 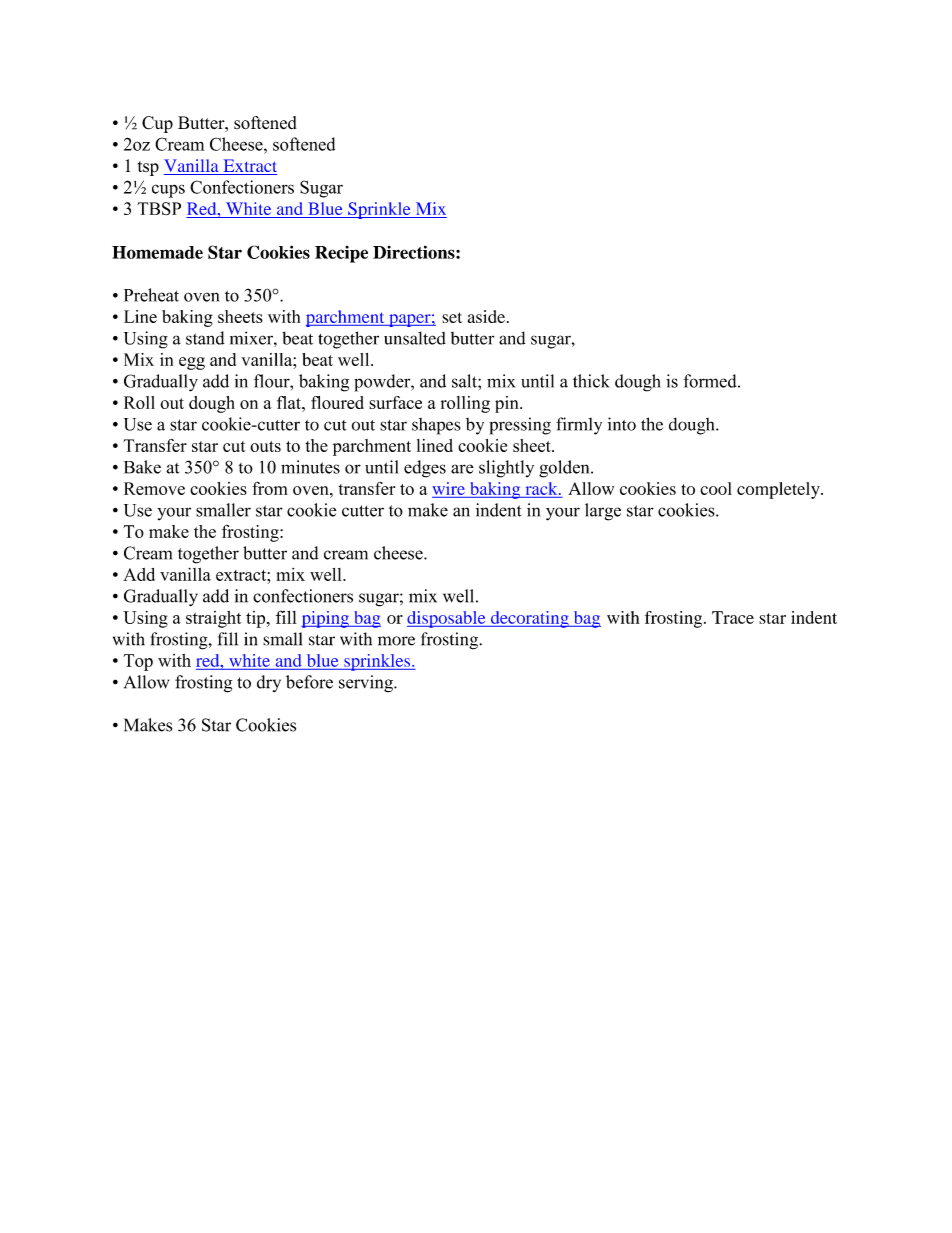 I want to click on wire, so click(x=448, y=488).
